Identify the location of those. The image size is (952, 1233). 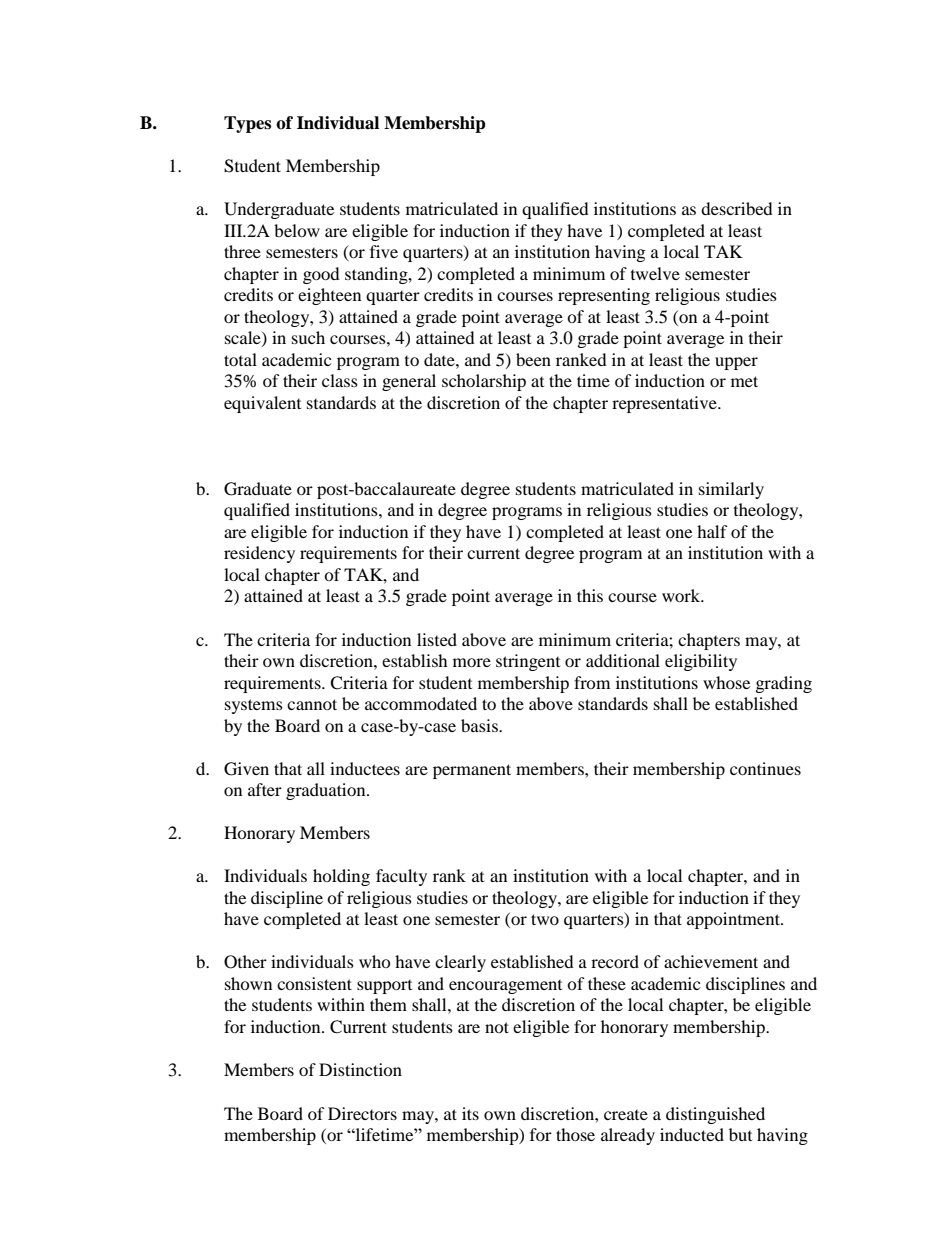
(575, 1134).
